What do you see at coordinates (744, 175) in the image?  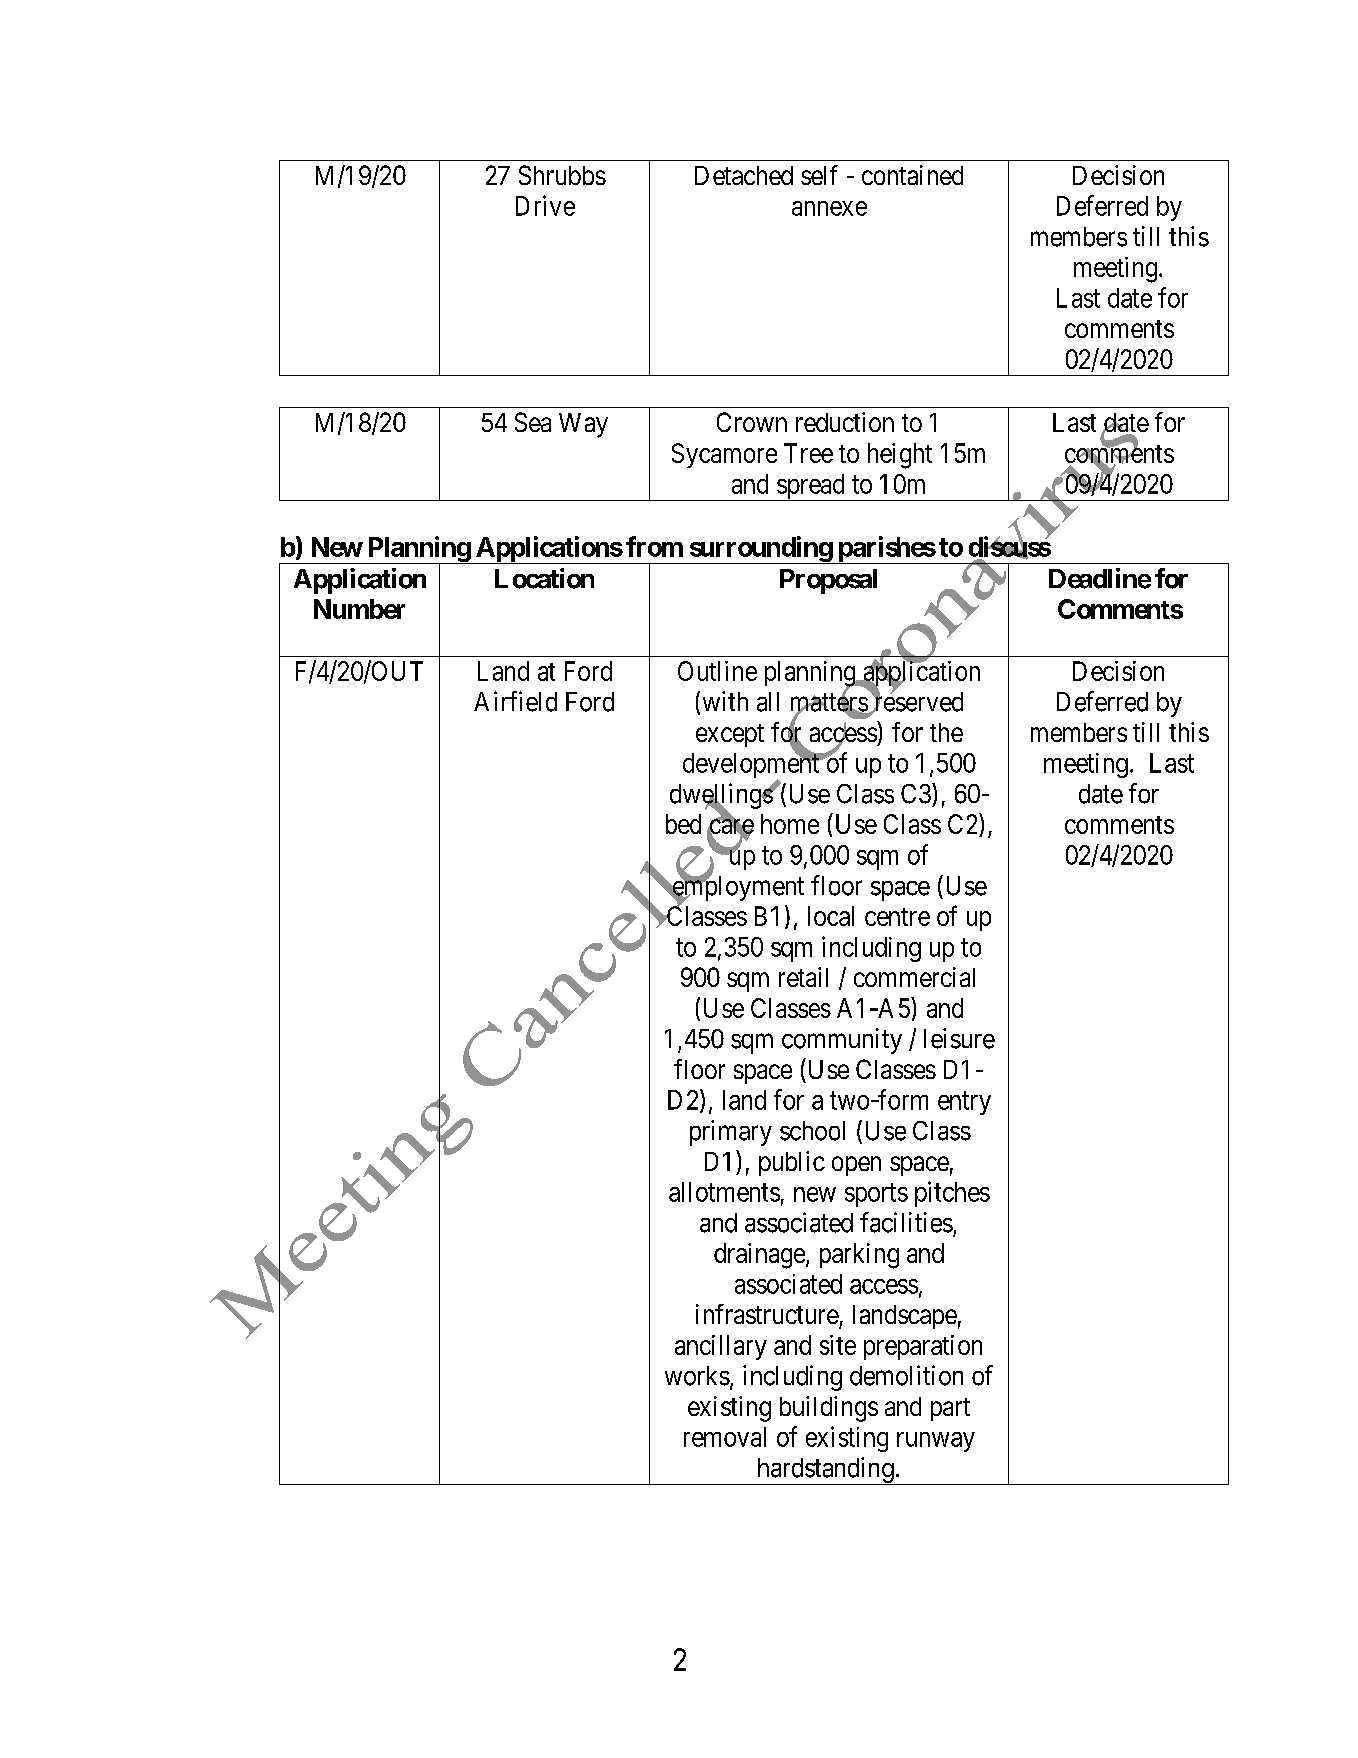 I see `Detached` at bounding box center [744, 175].
